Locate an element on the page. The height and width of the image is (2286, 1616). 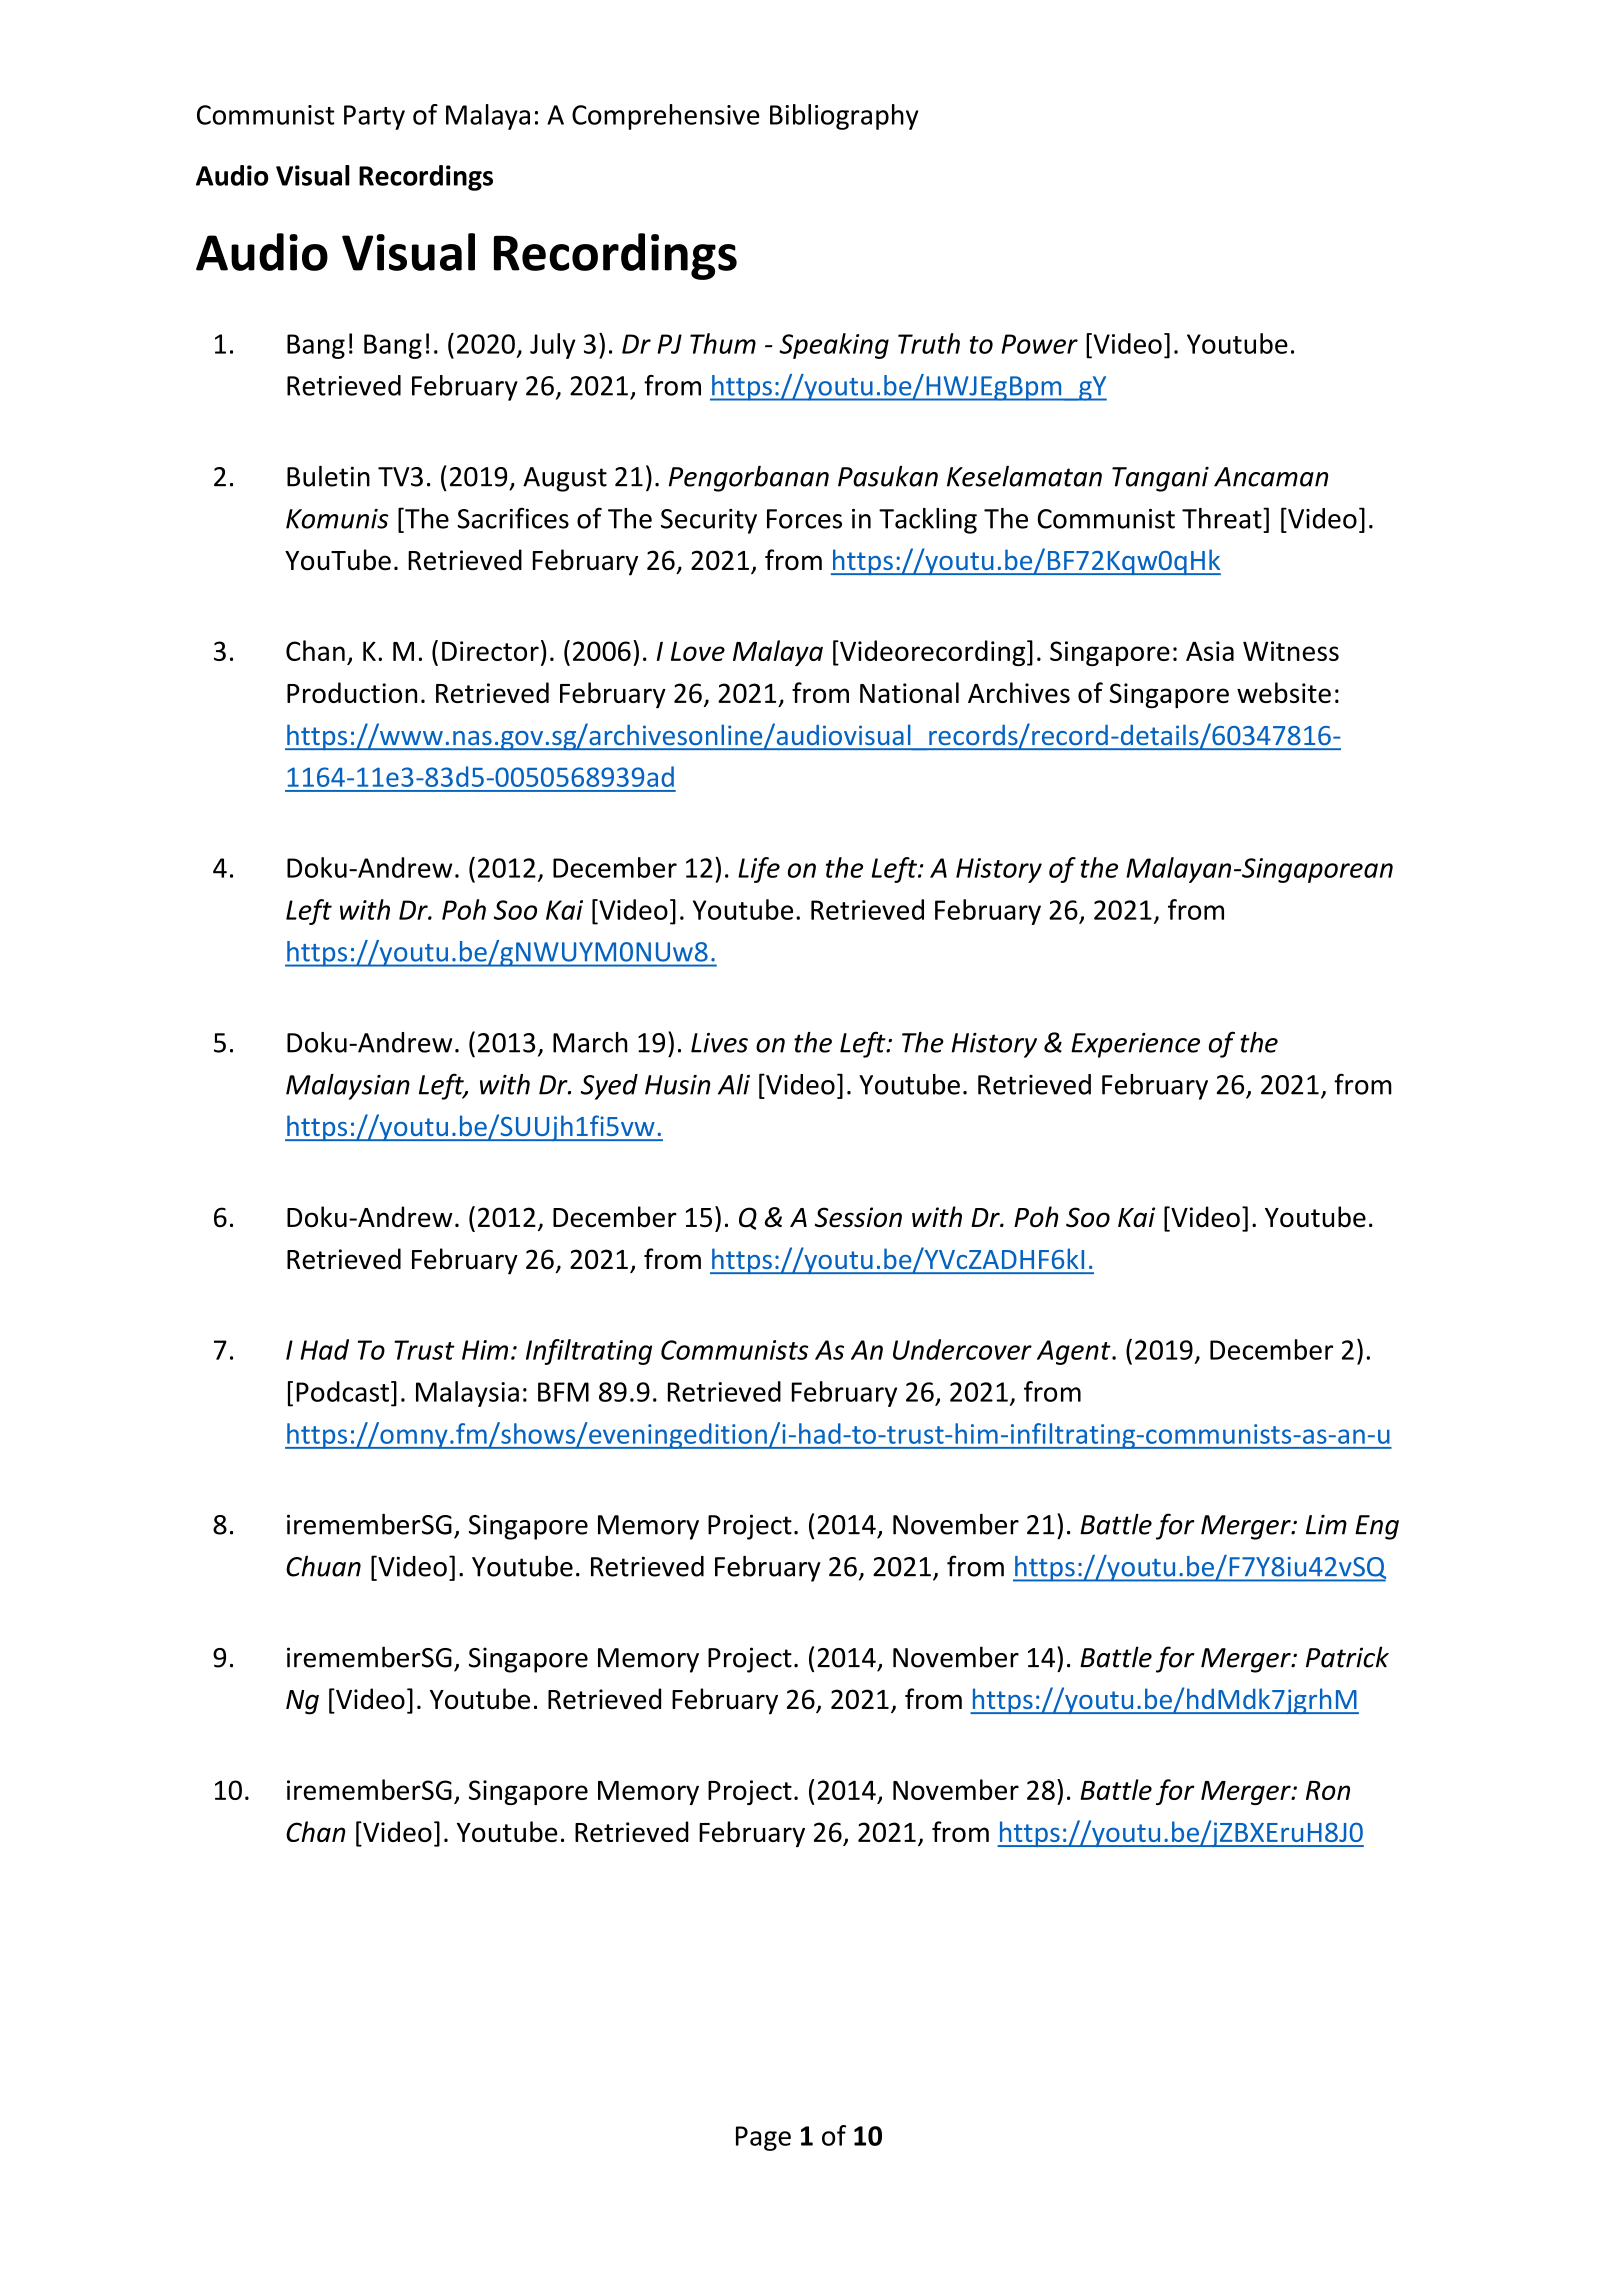
Power is located at coordinates (1039, 344).
